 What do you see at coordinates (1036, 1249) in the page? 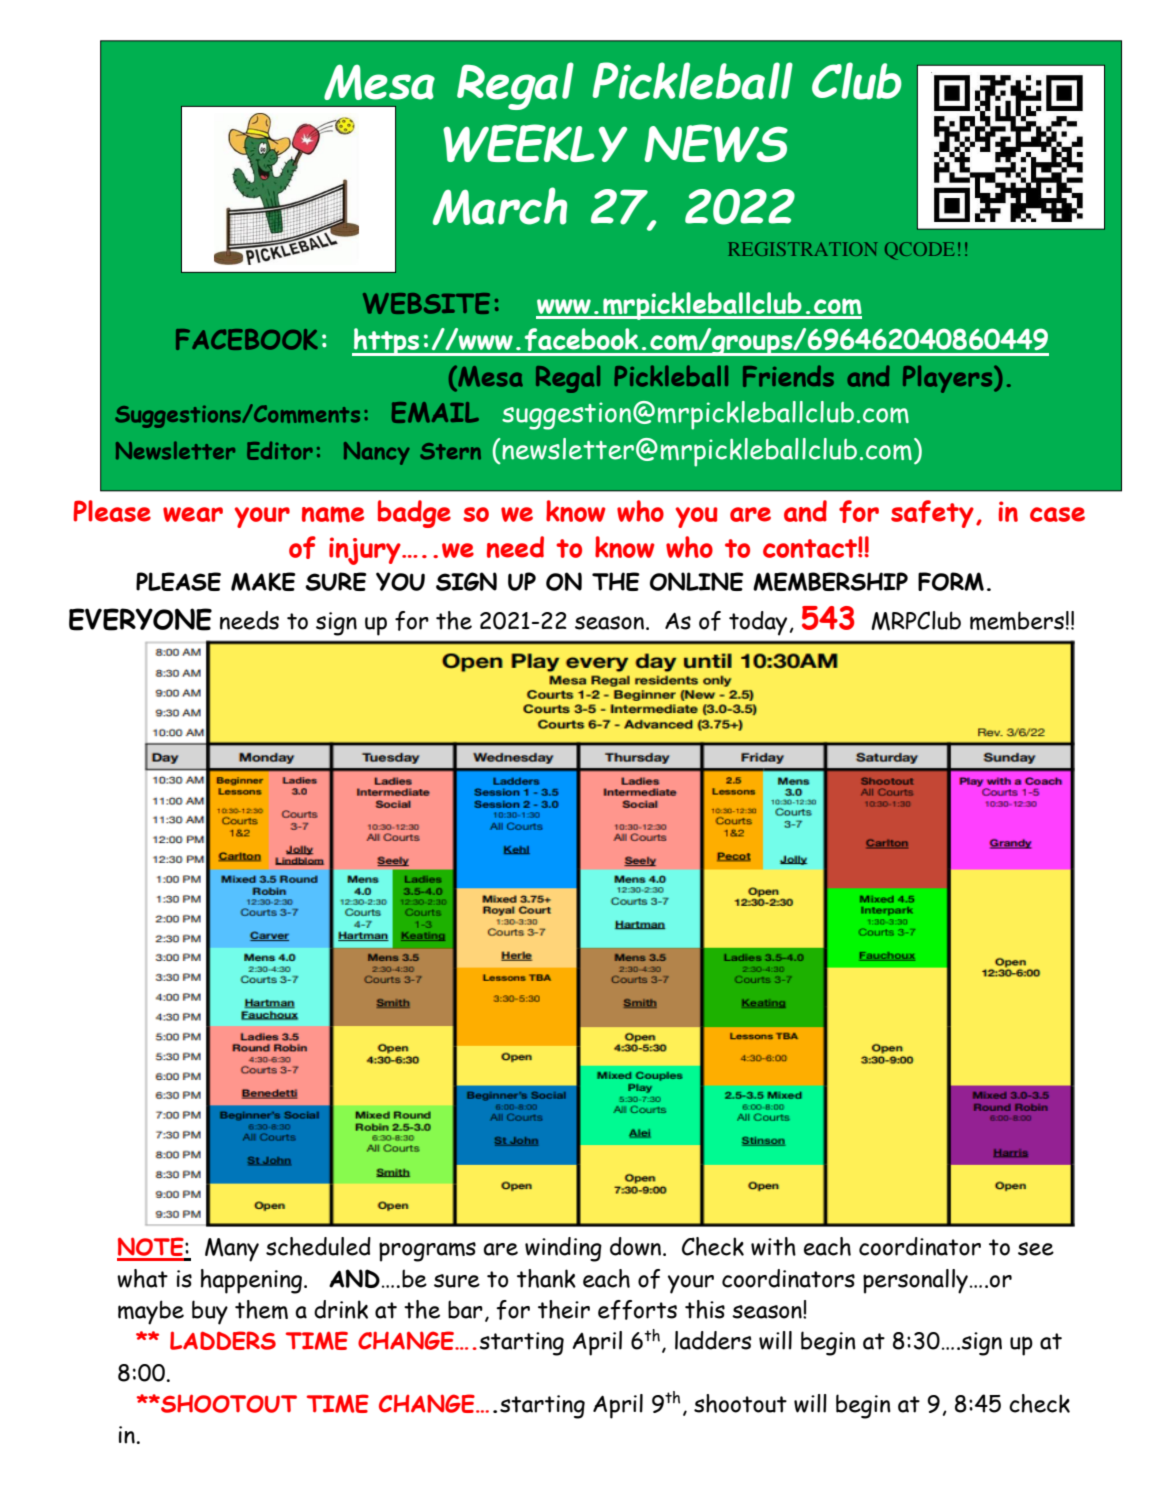
I see `see` at bounding box center [1036, 1249].
